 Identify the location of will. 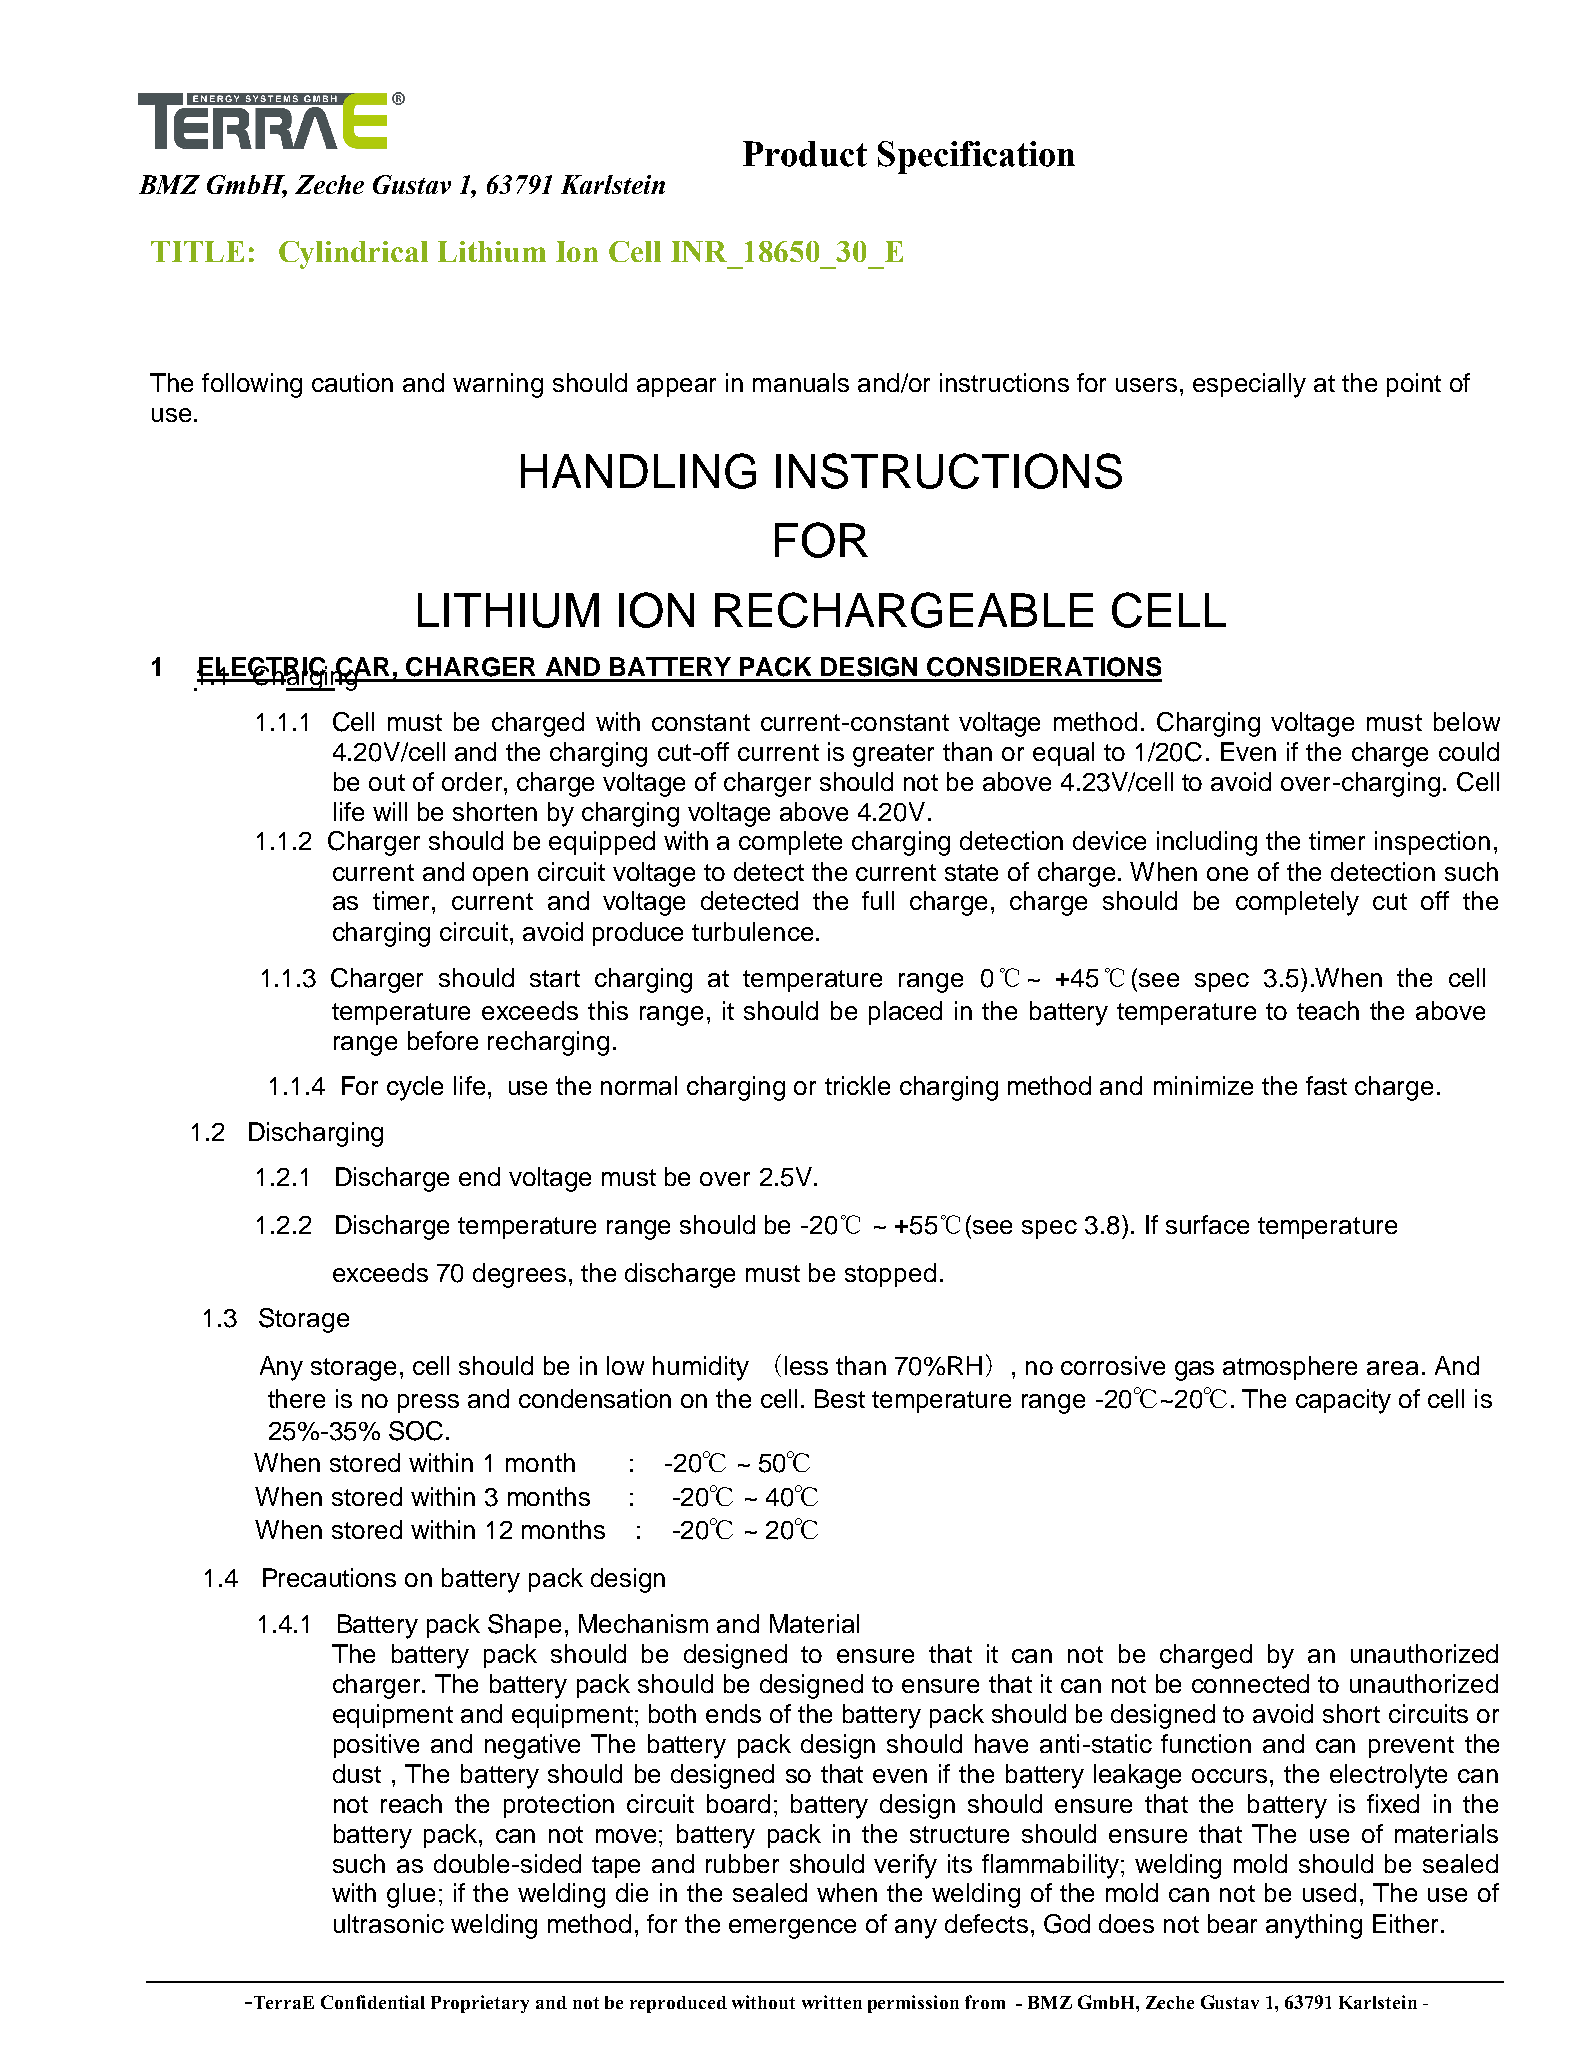
(390, 811).
